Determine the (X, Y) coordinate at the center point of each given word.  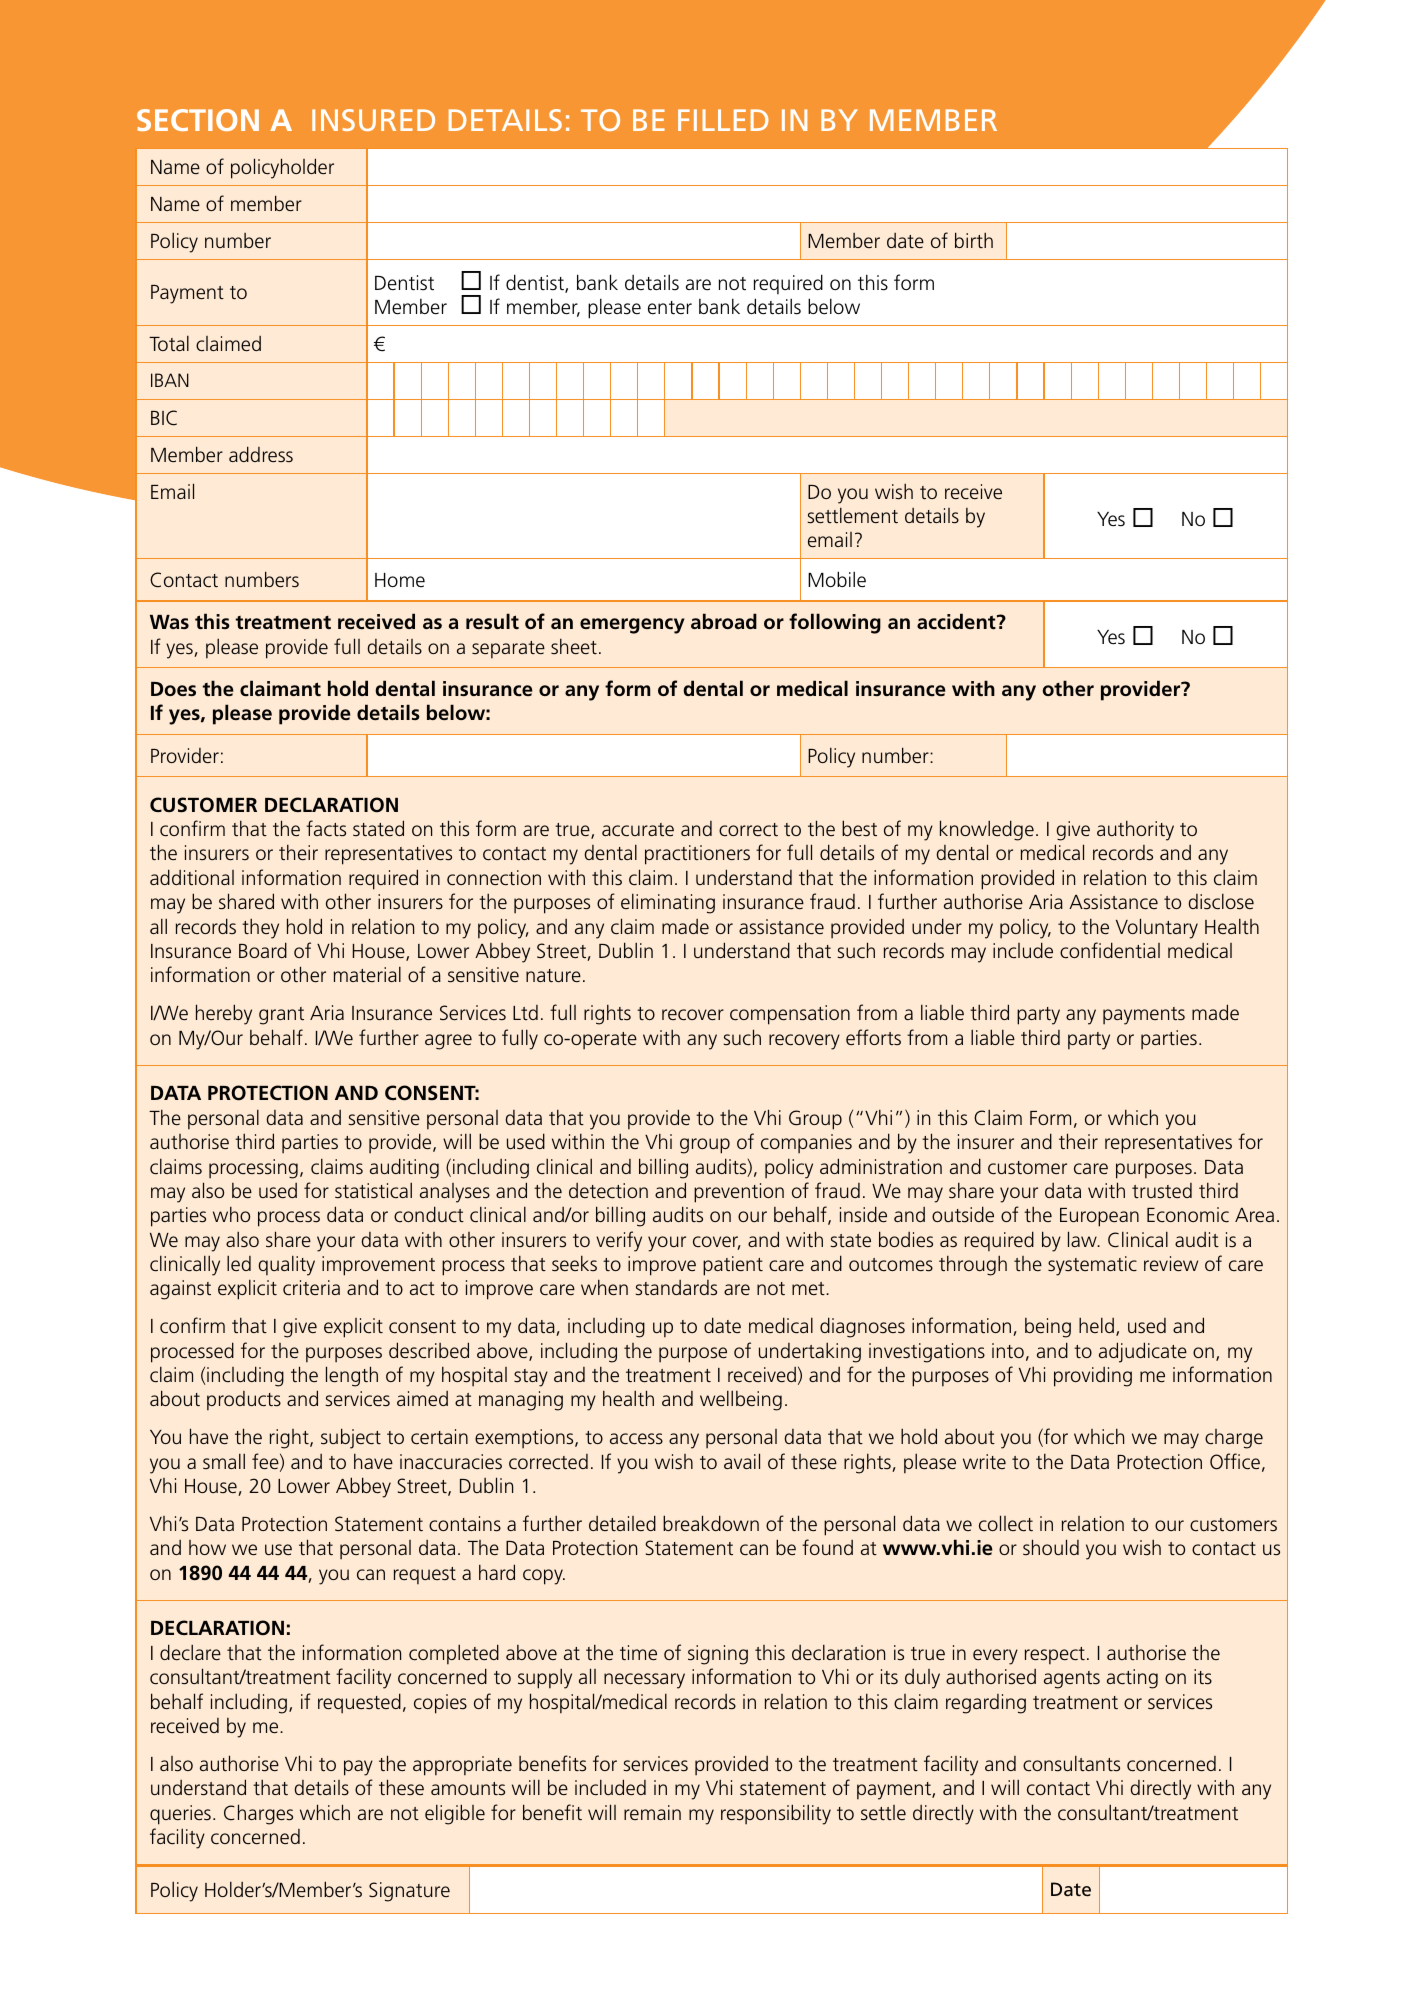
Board (263, 950)
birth (974, 240)
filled (723, 120)
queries (180, 1815)
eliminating (668, 903)
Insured (373, 120)
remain (652, 1812)
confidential (1110, 950)
